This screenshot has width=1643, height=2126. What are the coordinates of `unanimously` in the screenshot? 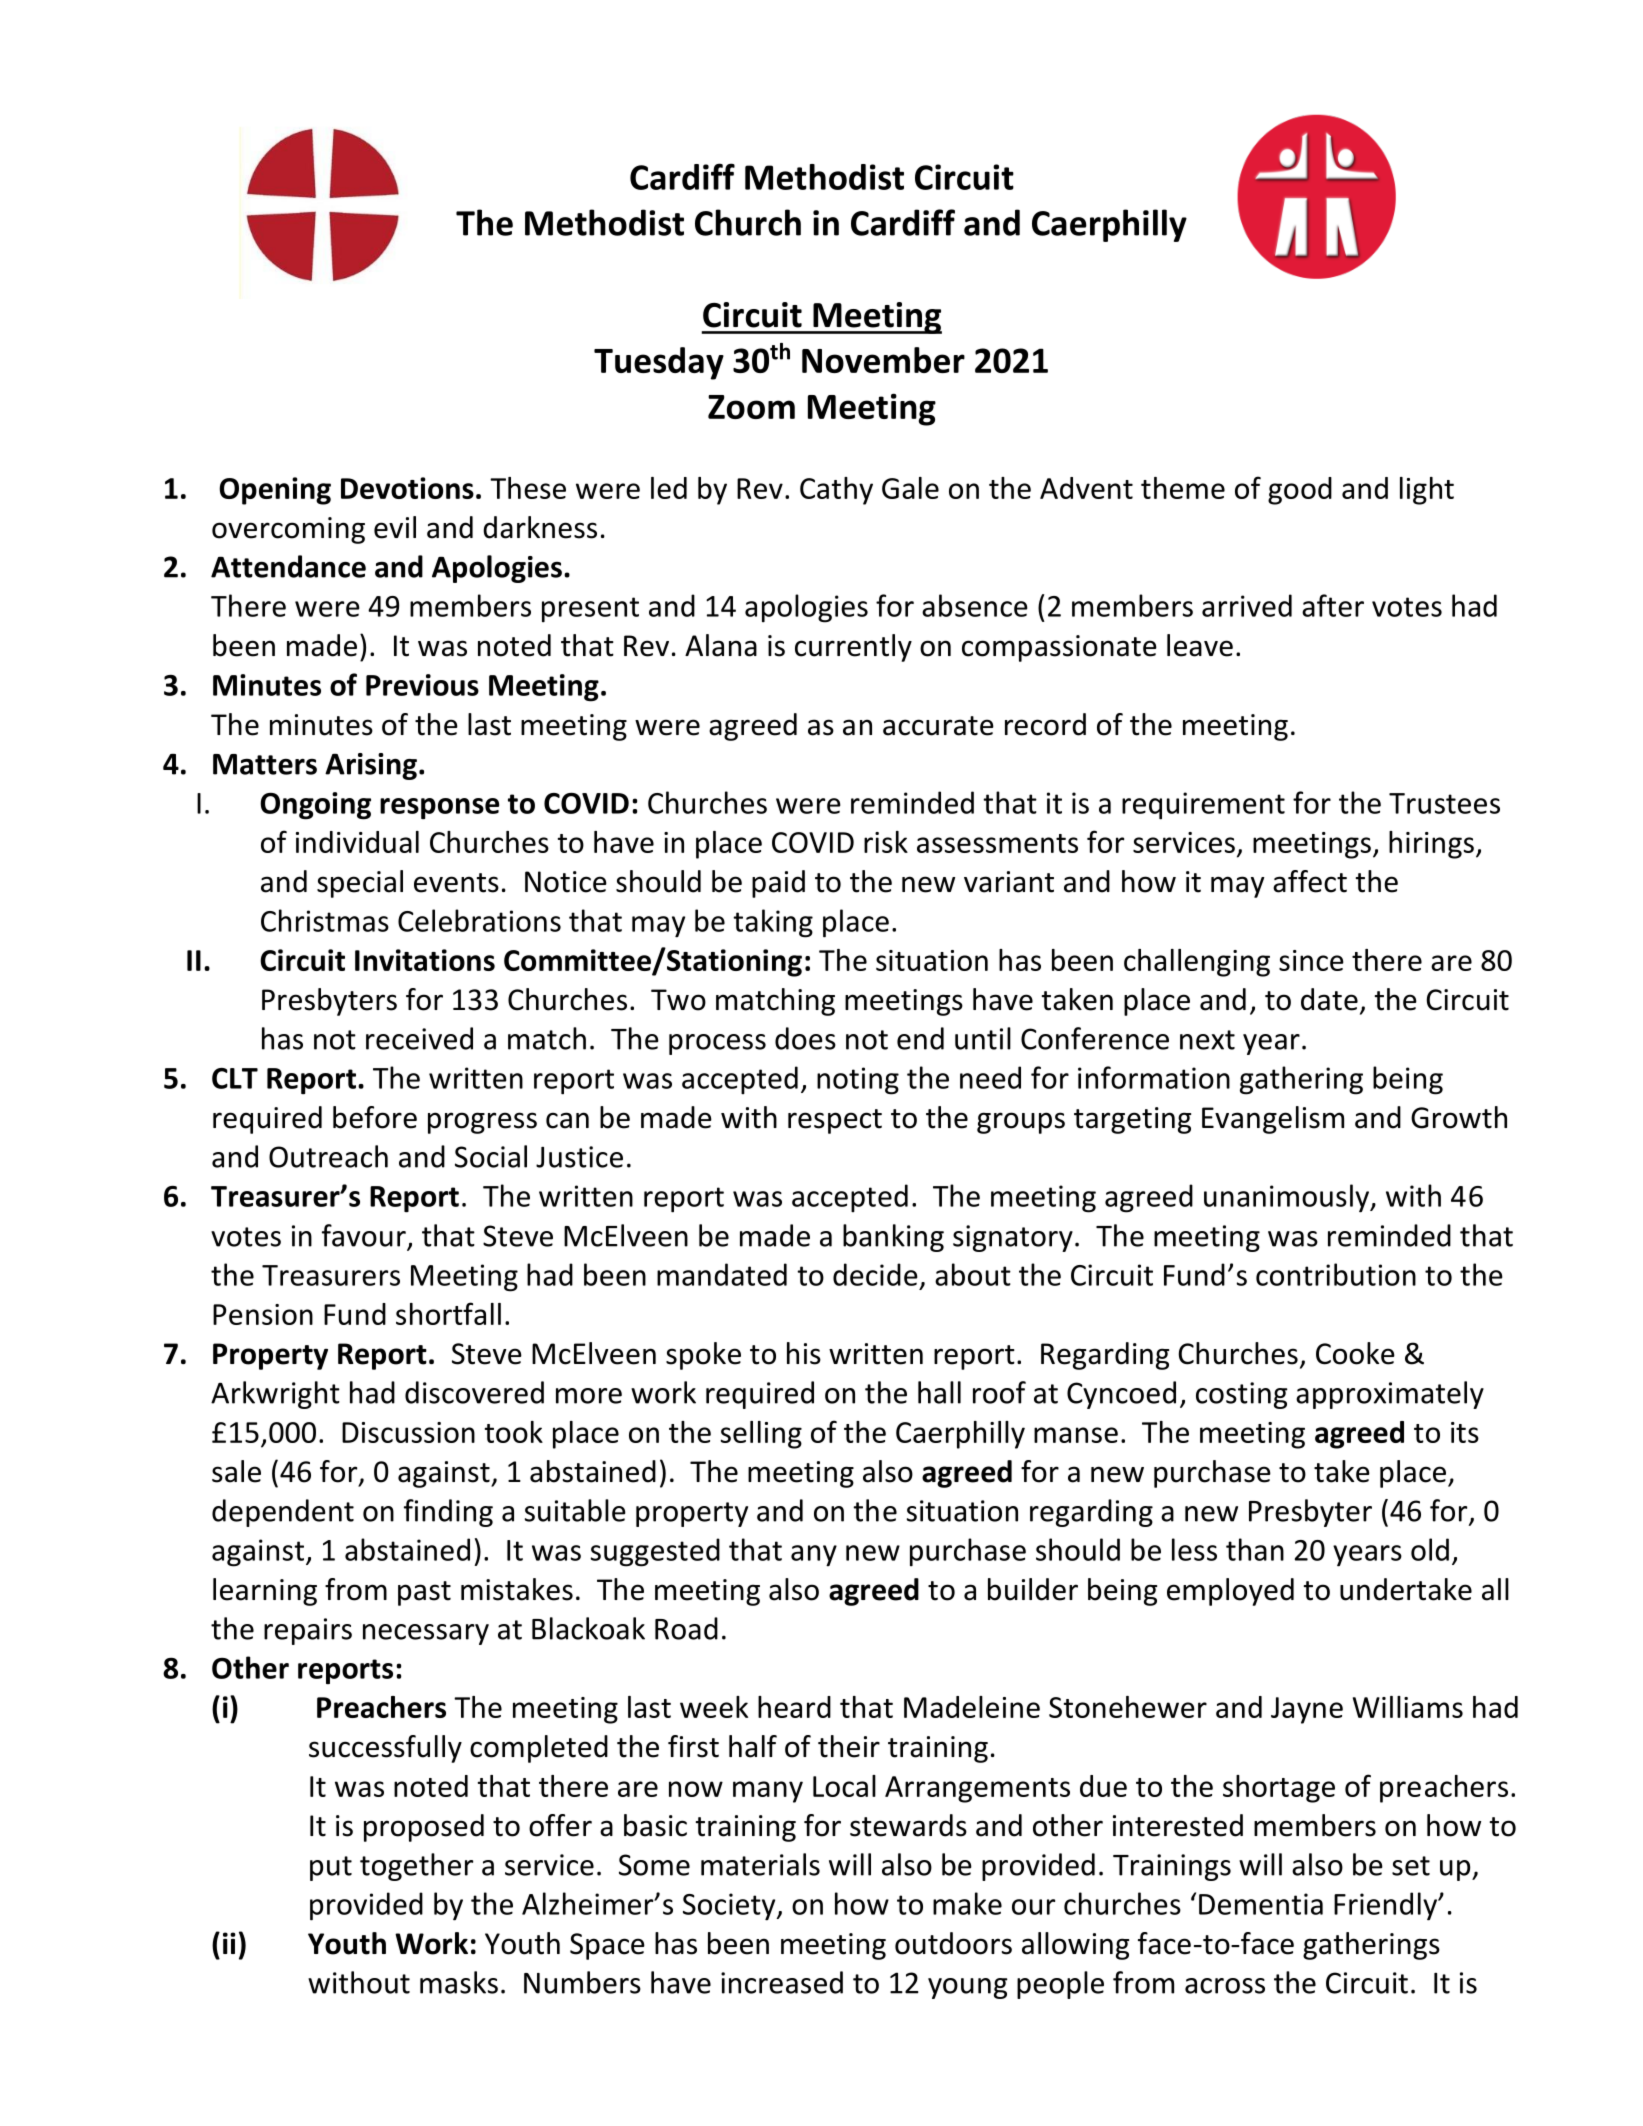 It's located at (1288, 1198).
